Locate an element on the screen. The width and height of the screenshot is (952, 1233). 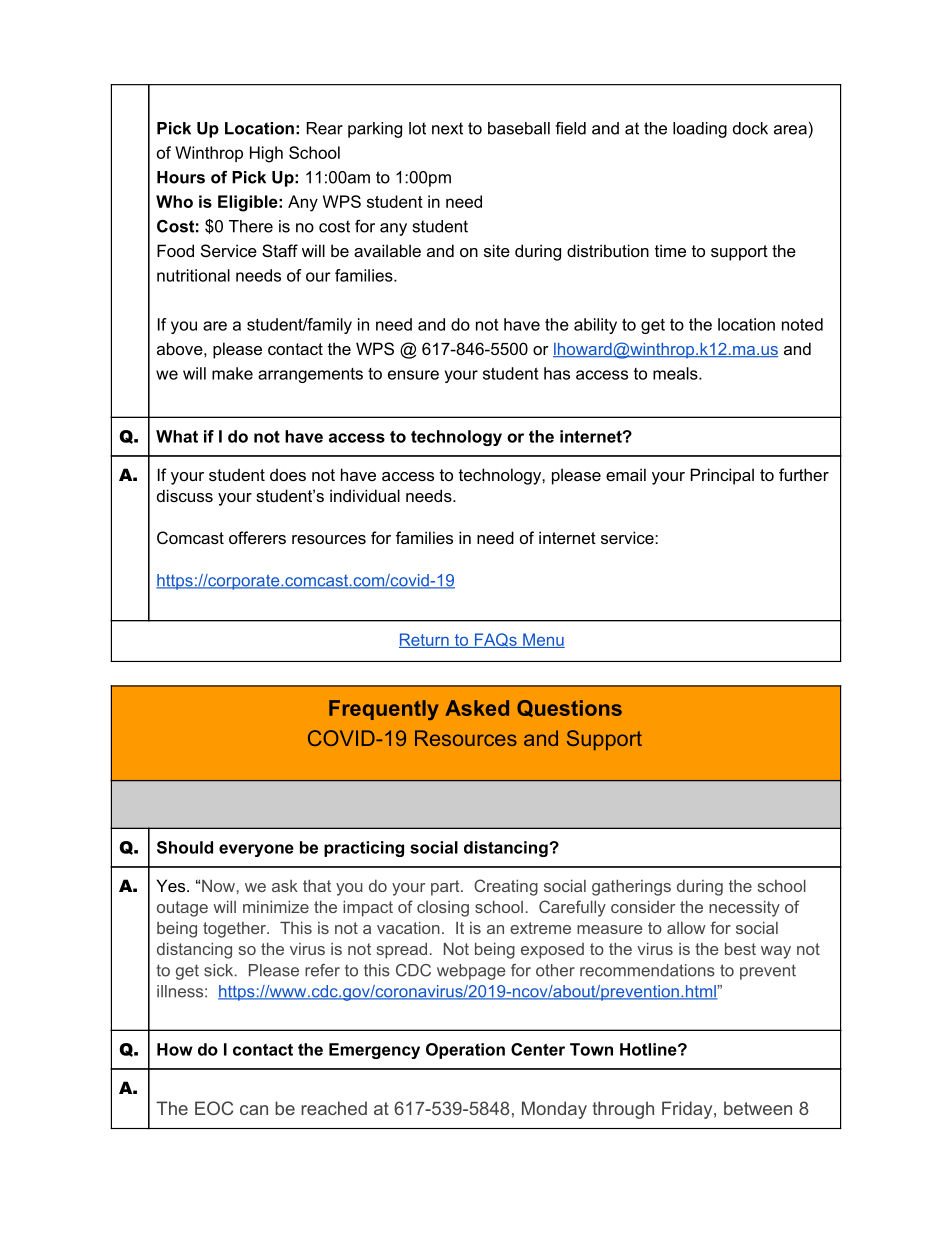
baseball is located at coordinates (519, 128).
